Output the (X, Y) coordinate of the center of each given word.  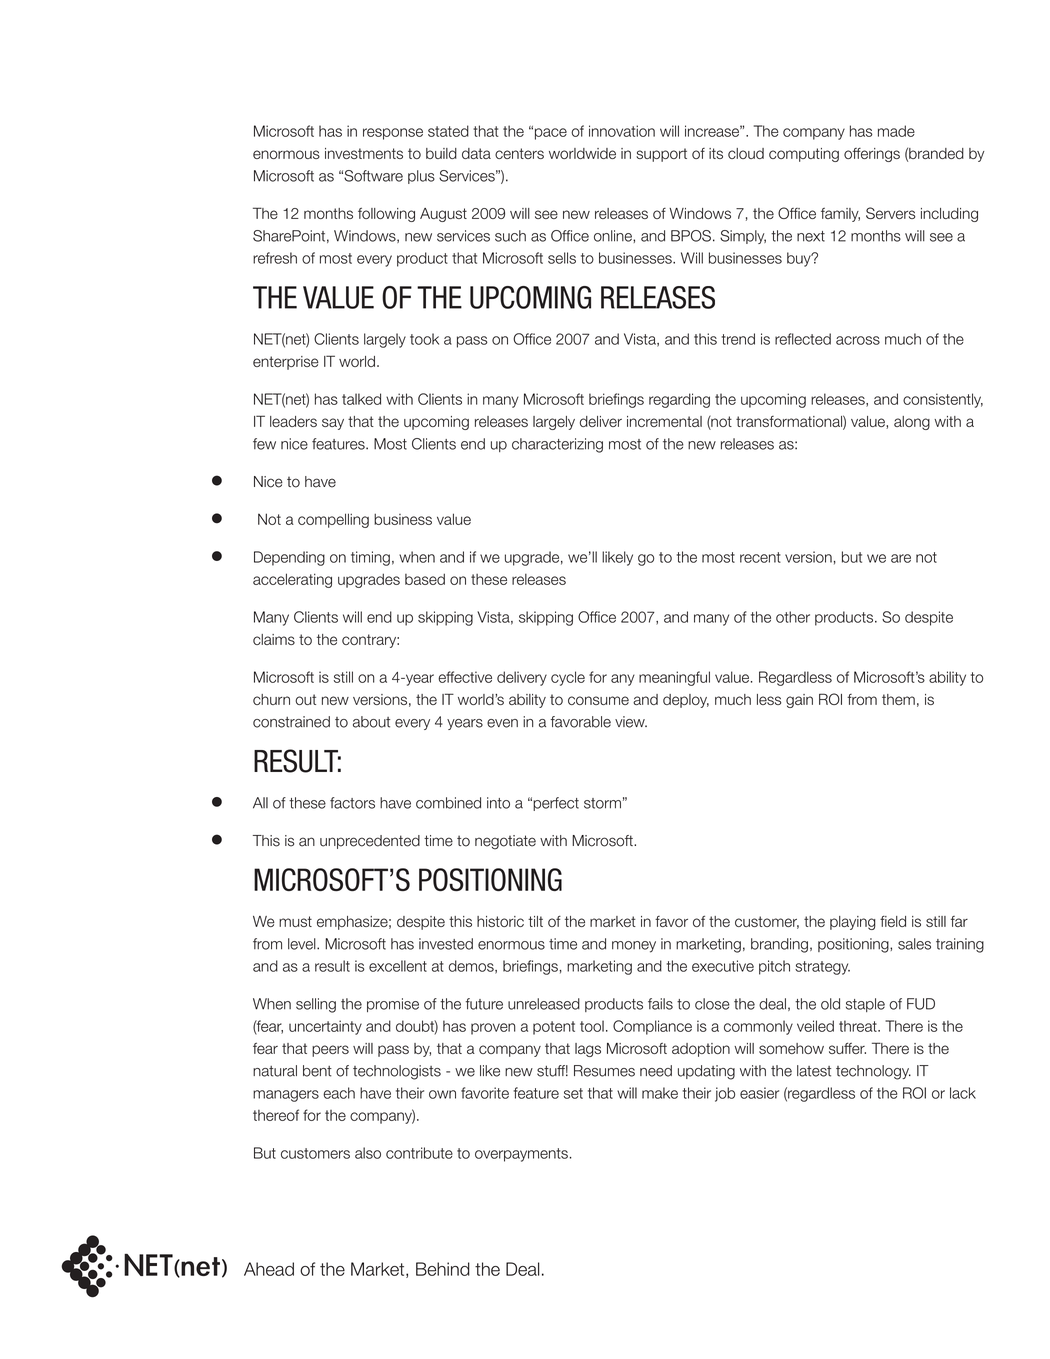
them (898, 699)
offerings (872, 155)
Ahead (269, 1269)
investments (364, 153)
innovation (622, 131)
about (371, 722)
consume (598, 700)
